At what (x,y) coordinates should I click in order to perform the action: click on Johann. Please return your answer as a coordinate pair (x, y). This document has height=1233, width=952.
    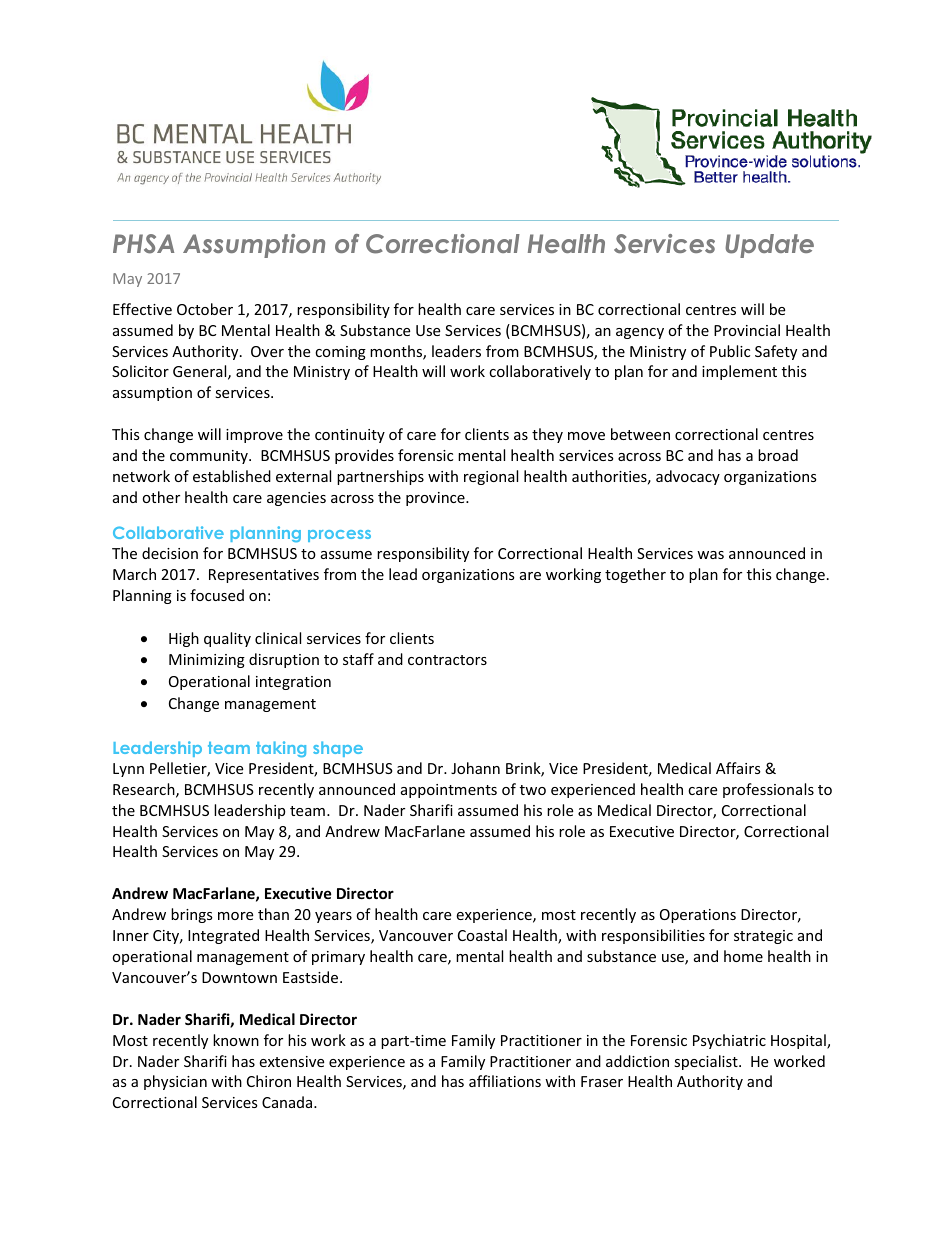
    Looking at the image, I should click on (475, 768).
